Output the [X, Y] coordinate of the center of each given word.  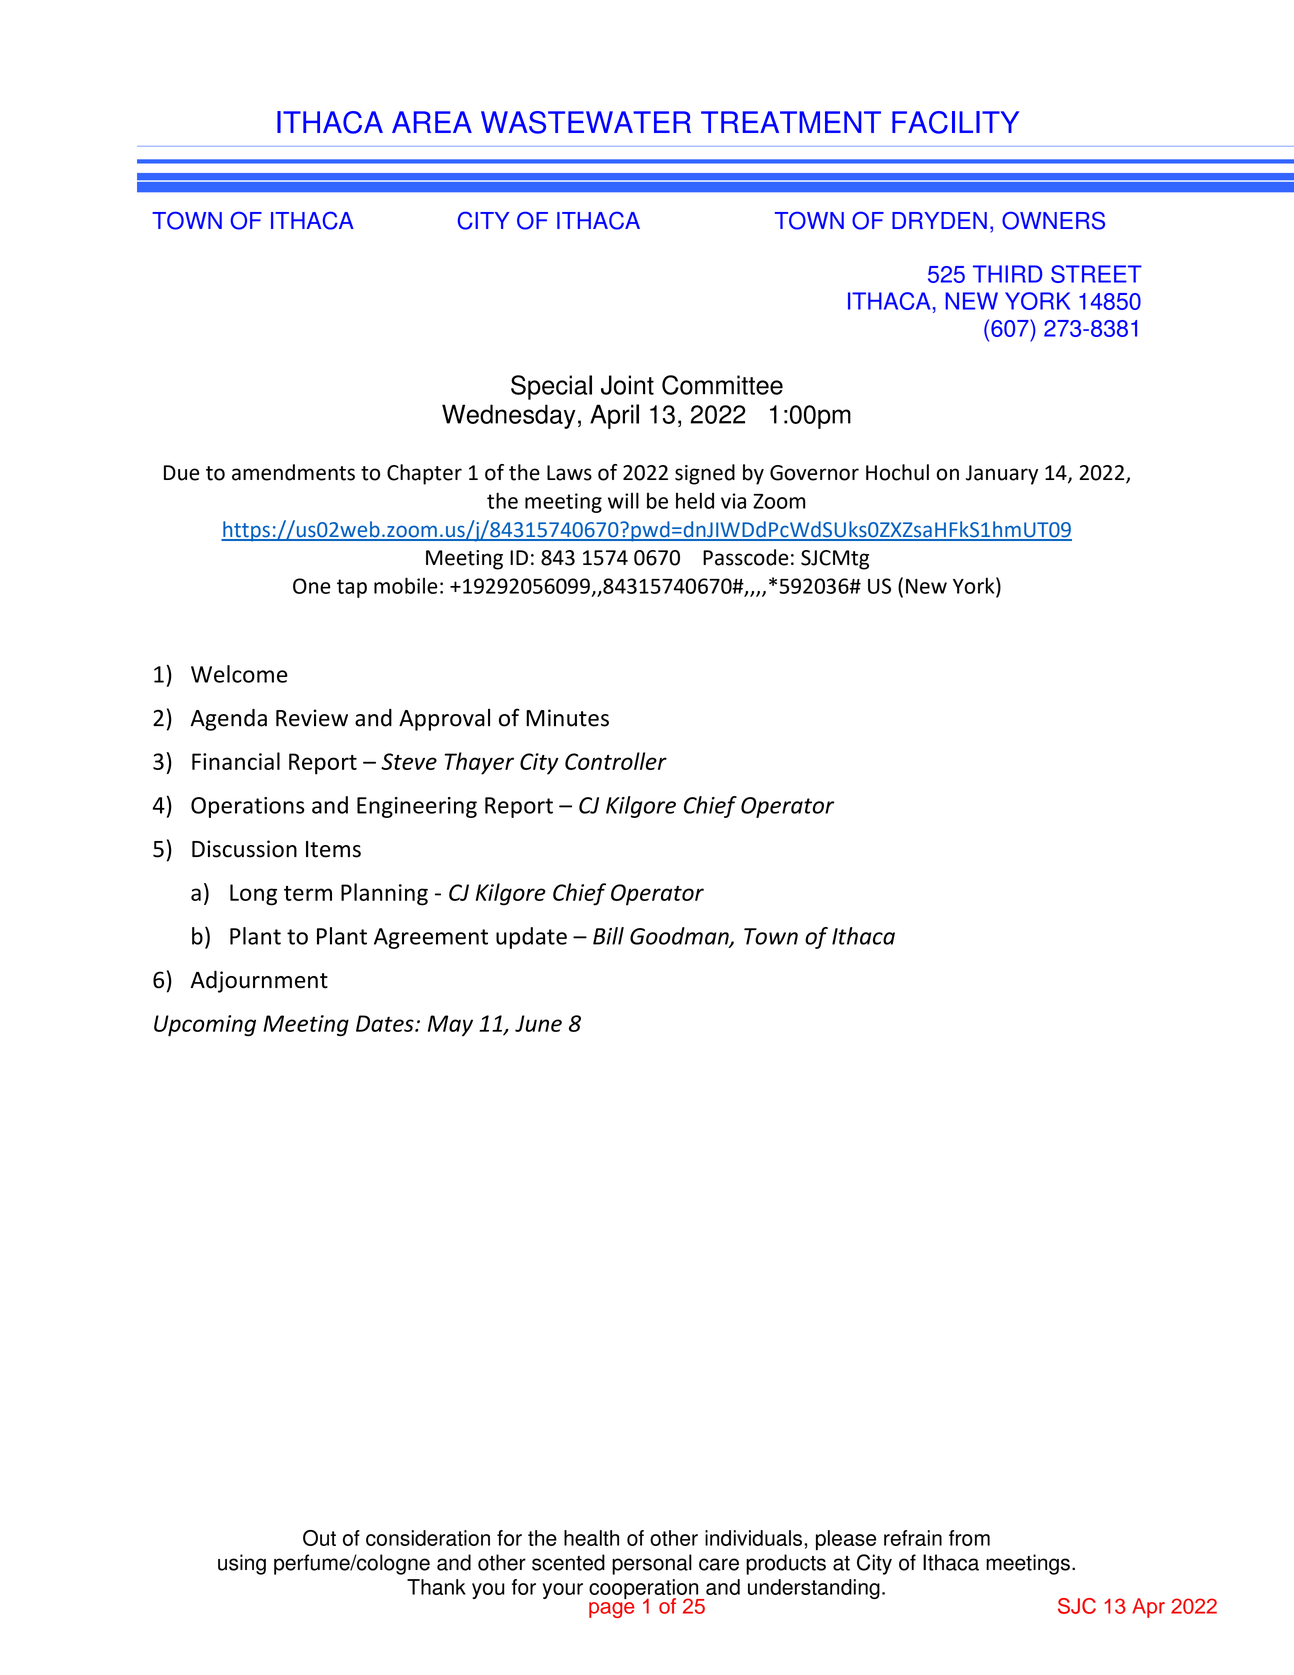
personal [652, 1564]
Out [319, 1538]
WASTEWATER [586, 122]
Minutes [567, 718]
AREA [432, 122]
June [538, 1023]
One [312, 586]
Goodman [680, 937]
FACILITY [955, 122]
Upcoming [205, 1025]
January [1002, 475]
